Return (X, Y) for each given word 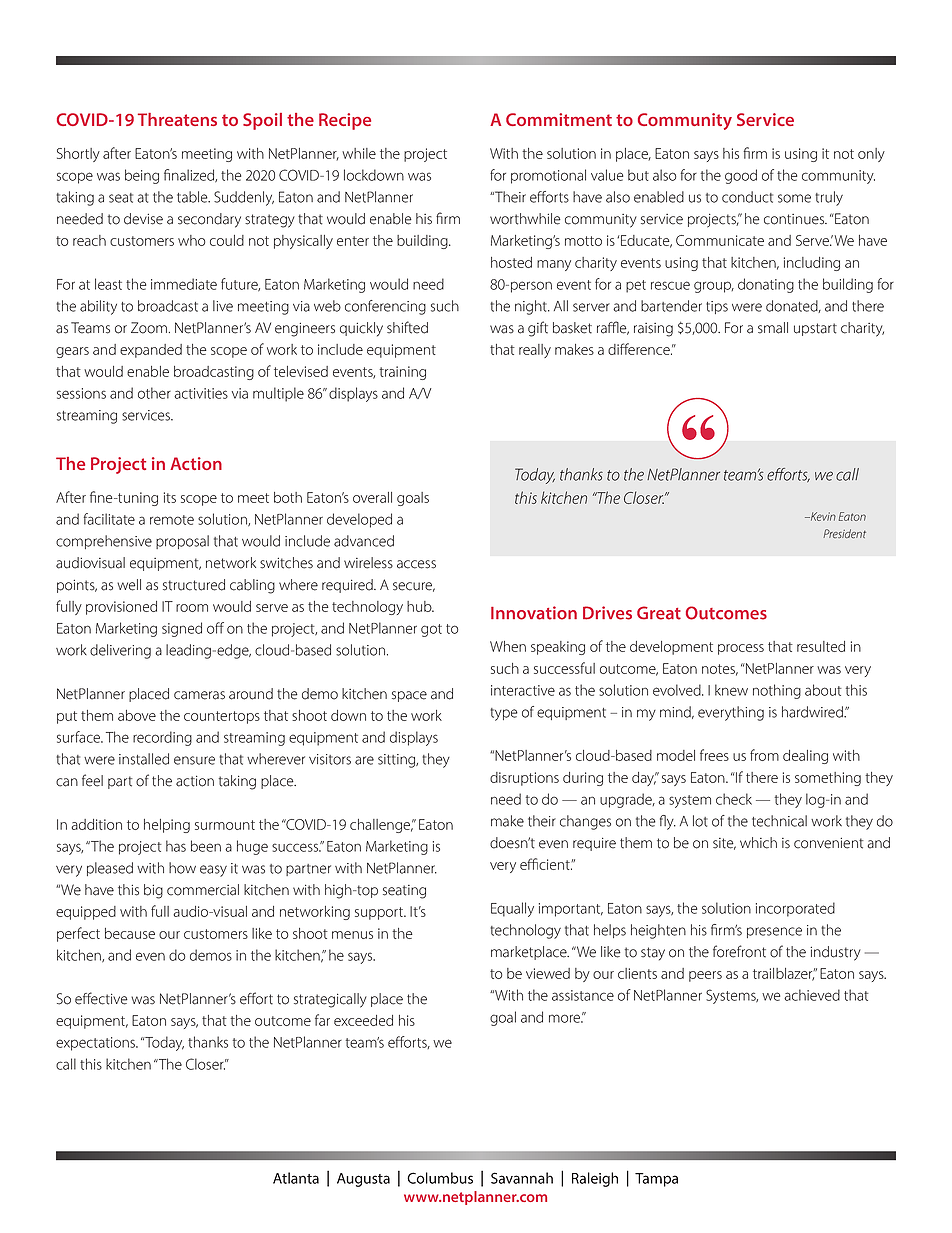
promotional (548, 176)
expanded (151, 351)
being (142, 176)
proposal (182, 542)
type (504, 714)
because (130, 933)
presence (774, 932)
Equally (512, 909)
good (741, 176)
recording (162, 738)
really (535, 351)
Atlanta (296, 1178)
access (416, 564)
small (773, 328)
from (764, 755)
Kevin (822, 516)
